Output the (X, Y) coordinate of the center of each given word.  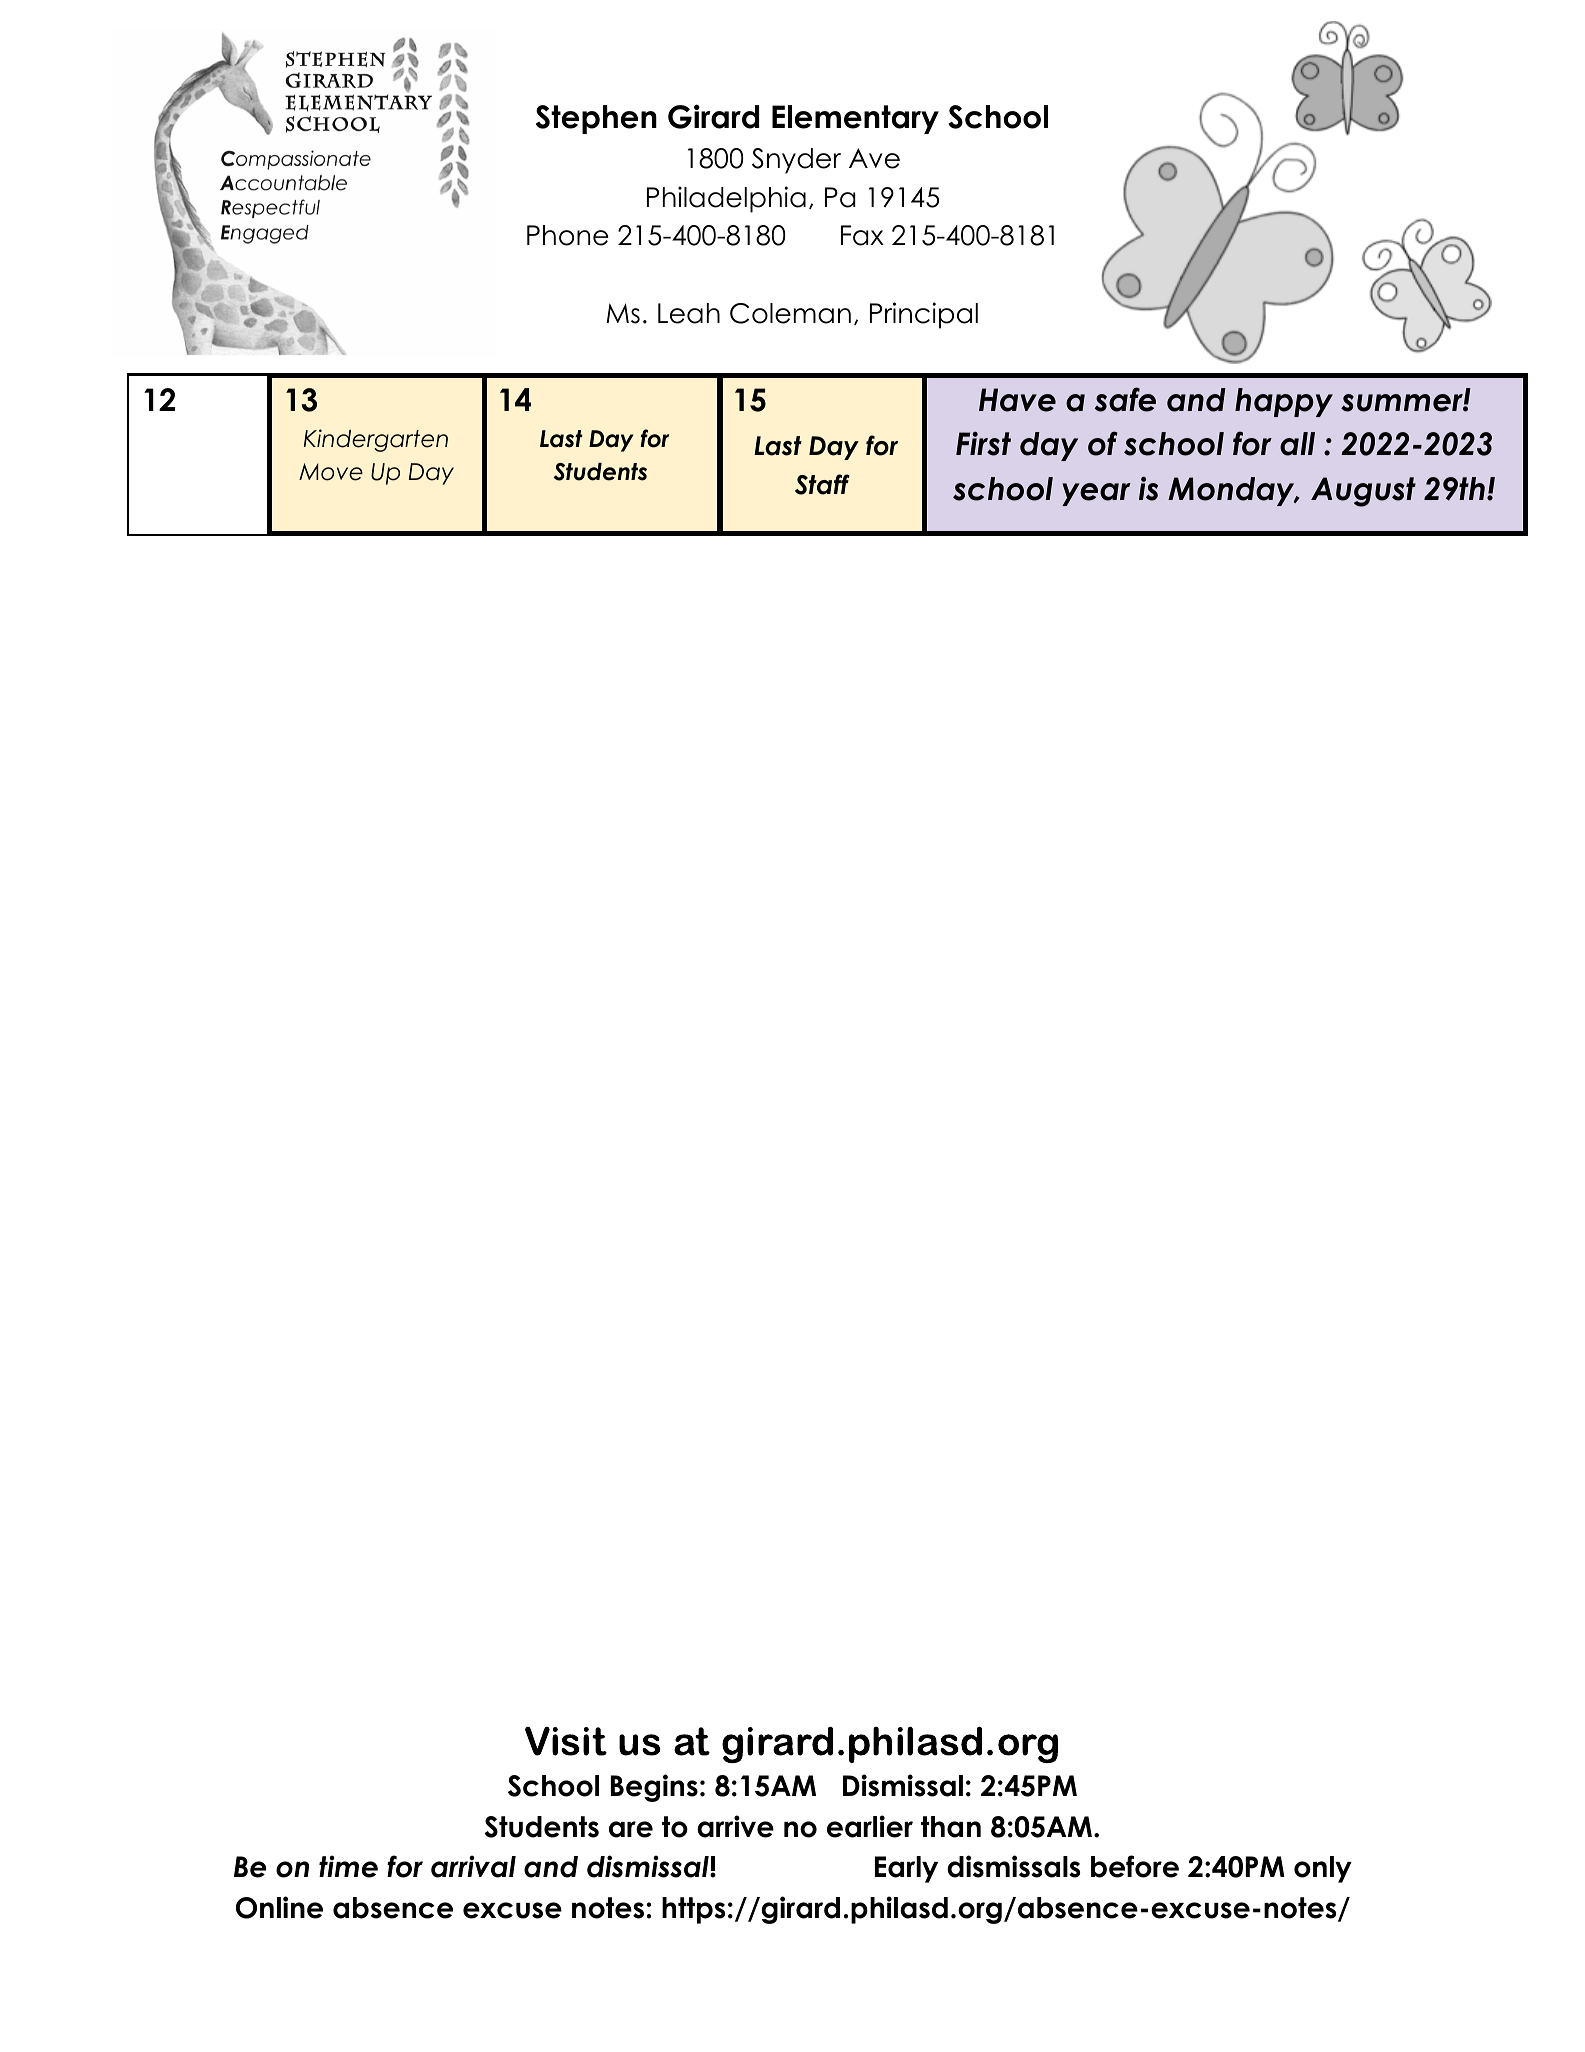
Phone (568, 235)
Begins (654, 1788)
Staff (822, 484)
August (1363, 492)
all (1297, 444)
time (348, 1866)
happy (1284, 402)
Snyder (796, 161)
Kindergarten (376, 440)
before (1135, 1866)
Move (331, 472)
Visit (566, 1741)
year (1096, 494)
